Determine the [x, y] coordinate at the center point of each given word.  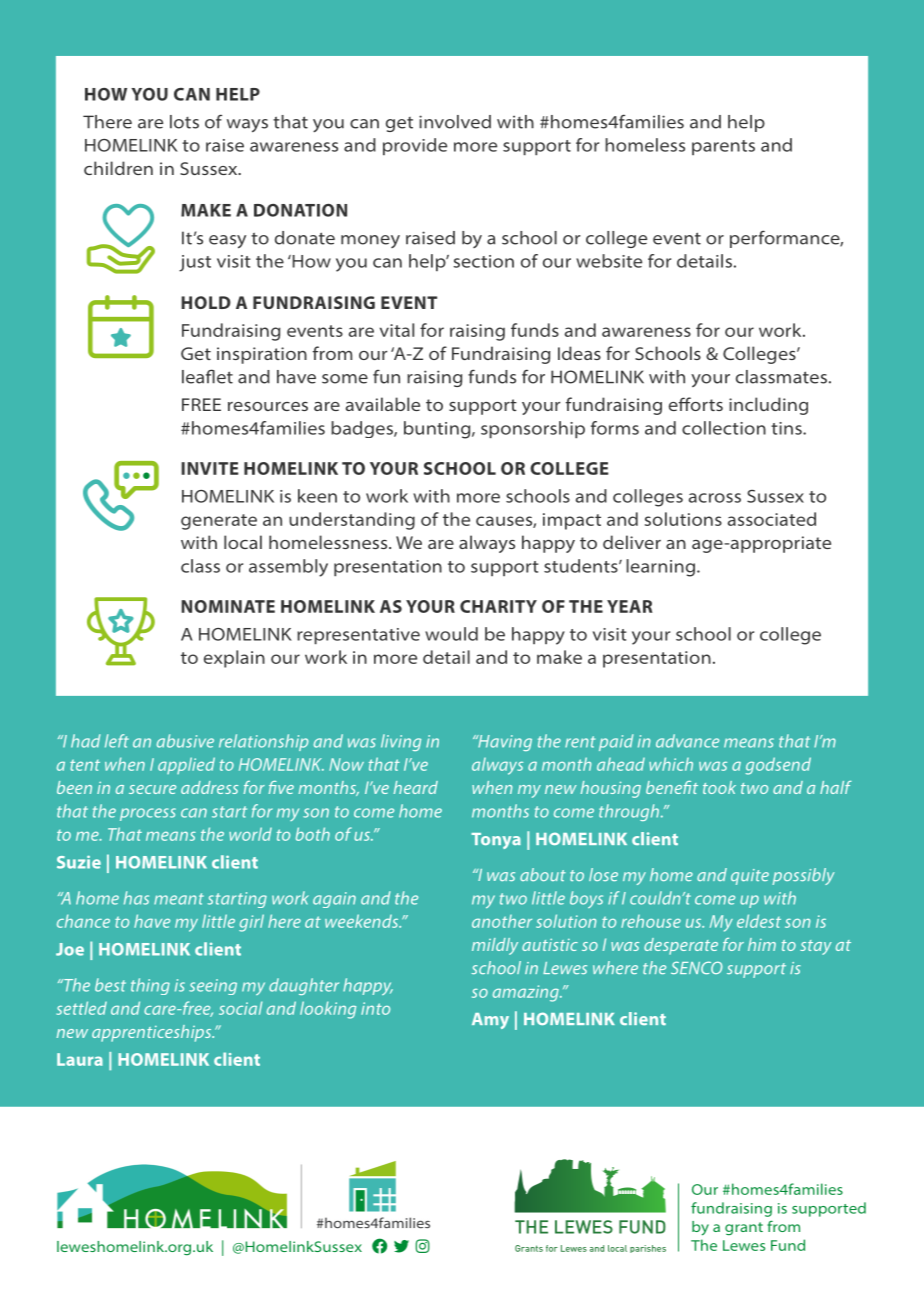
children [118, 168]
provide [415, 146]
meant [179, 899]
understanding [352, 521]
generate [219, 522]
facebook [379, 1246]
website [609, 261]
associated [771, 519]
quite [750, 877]
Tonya [496, 841]
